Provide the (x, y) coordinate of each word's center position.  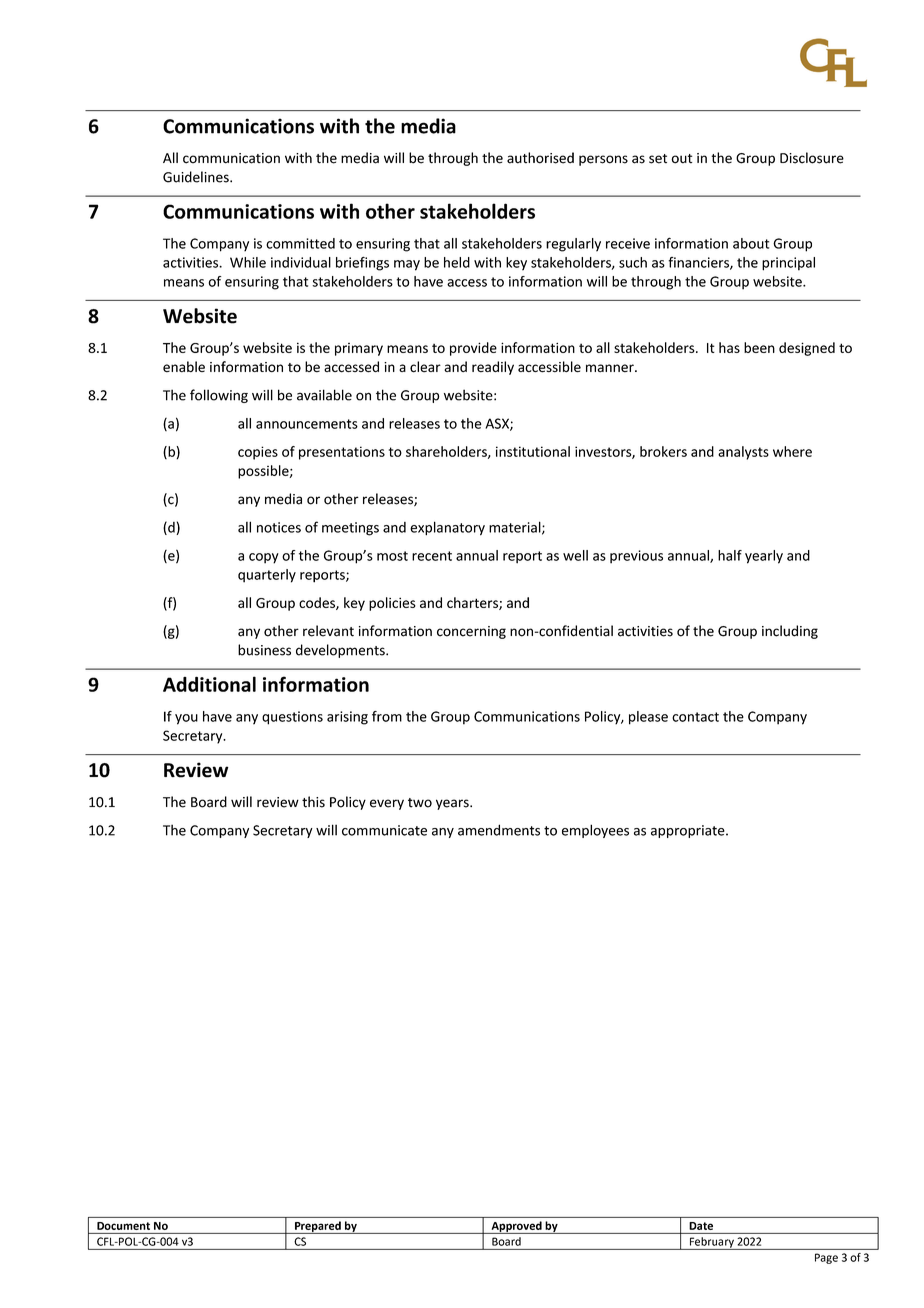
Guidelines (197, 177)
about (751, 243)
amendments (499, 830)
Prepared (318, 1227)
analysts (743, 453)
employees (595, 831)
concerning (471, 632)
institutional (533, 451)
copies (258, 453)
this (313, 802)
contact (695, 717)
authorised (540, 158)
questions (292, 718)
